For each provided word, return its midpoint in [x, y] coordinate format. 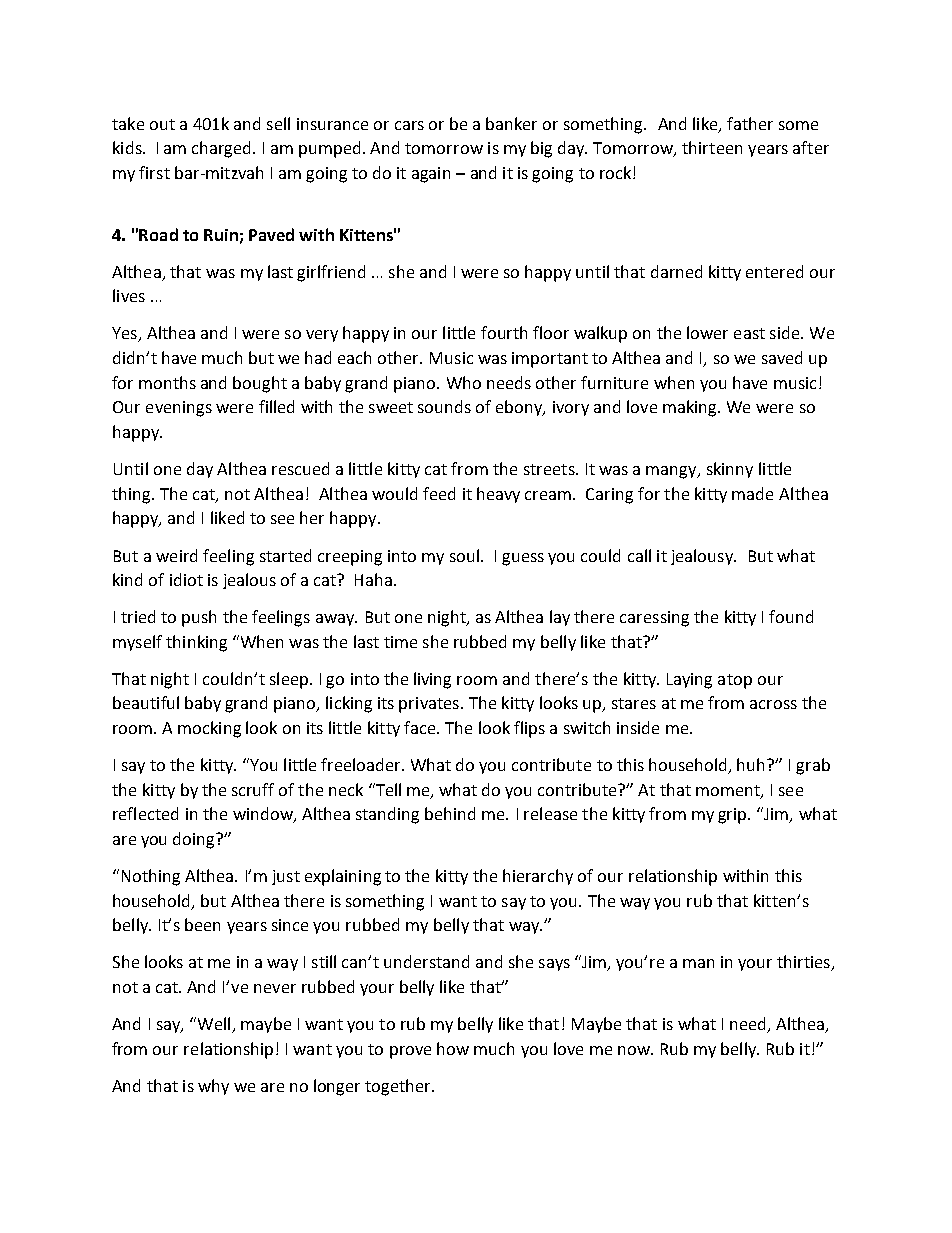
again [431, 175]
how [453, 1048]
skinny [730, 470]
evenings [179, 409]
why [213, 1087]
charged [223, 149]
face [421, 727]
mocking [209, 729]
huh [752, 764]
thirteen [712, 147]
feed [439, 493]
